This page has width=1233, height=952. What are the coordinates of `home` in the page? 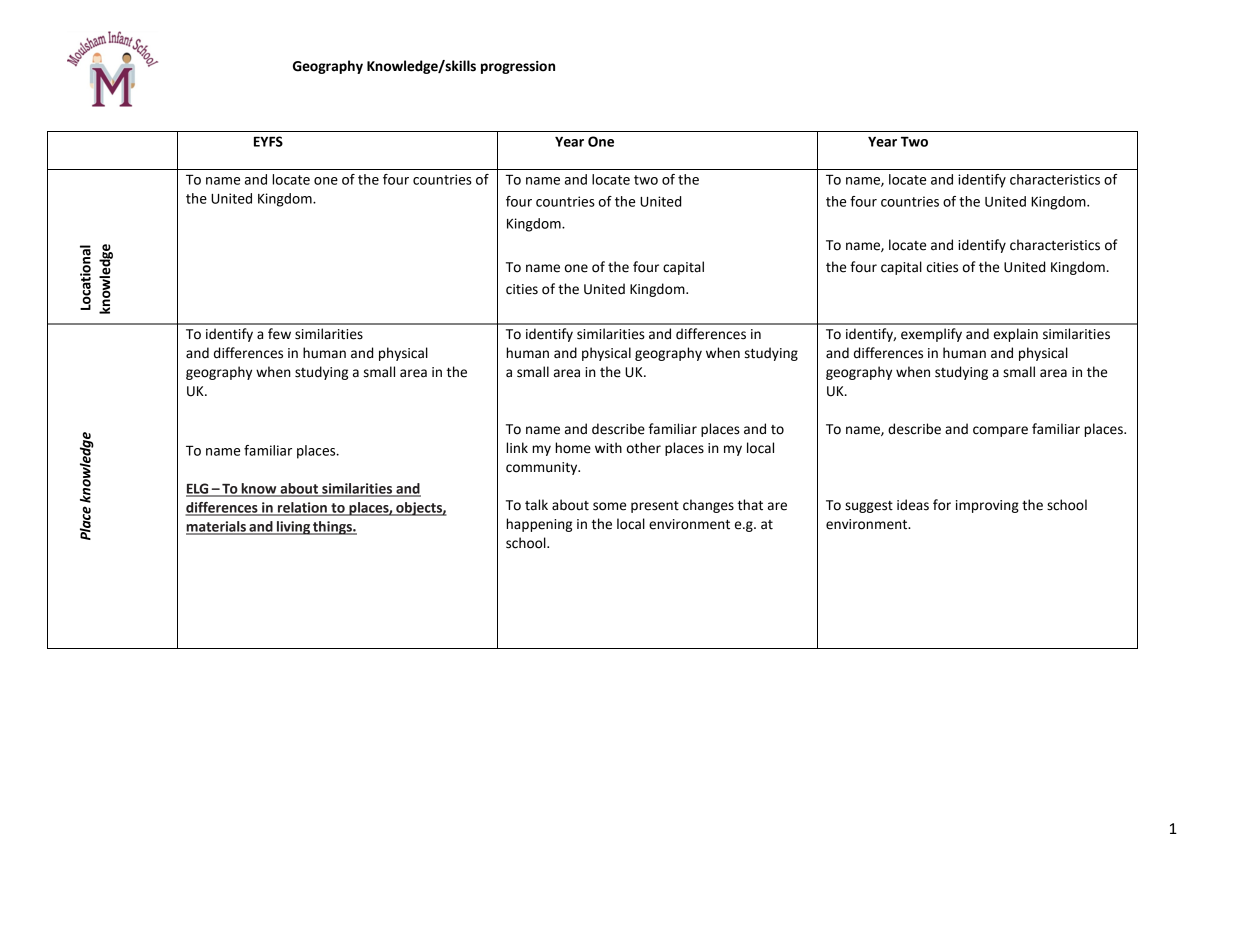 It's located at (573, 448).
